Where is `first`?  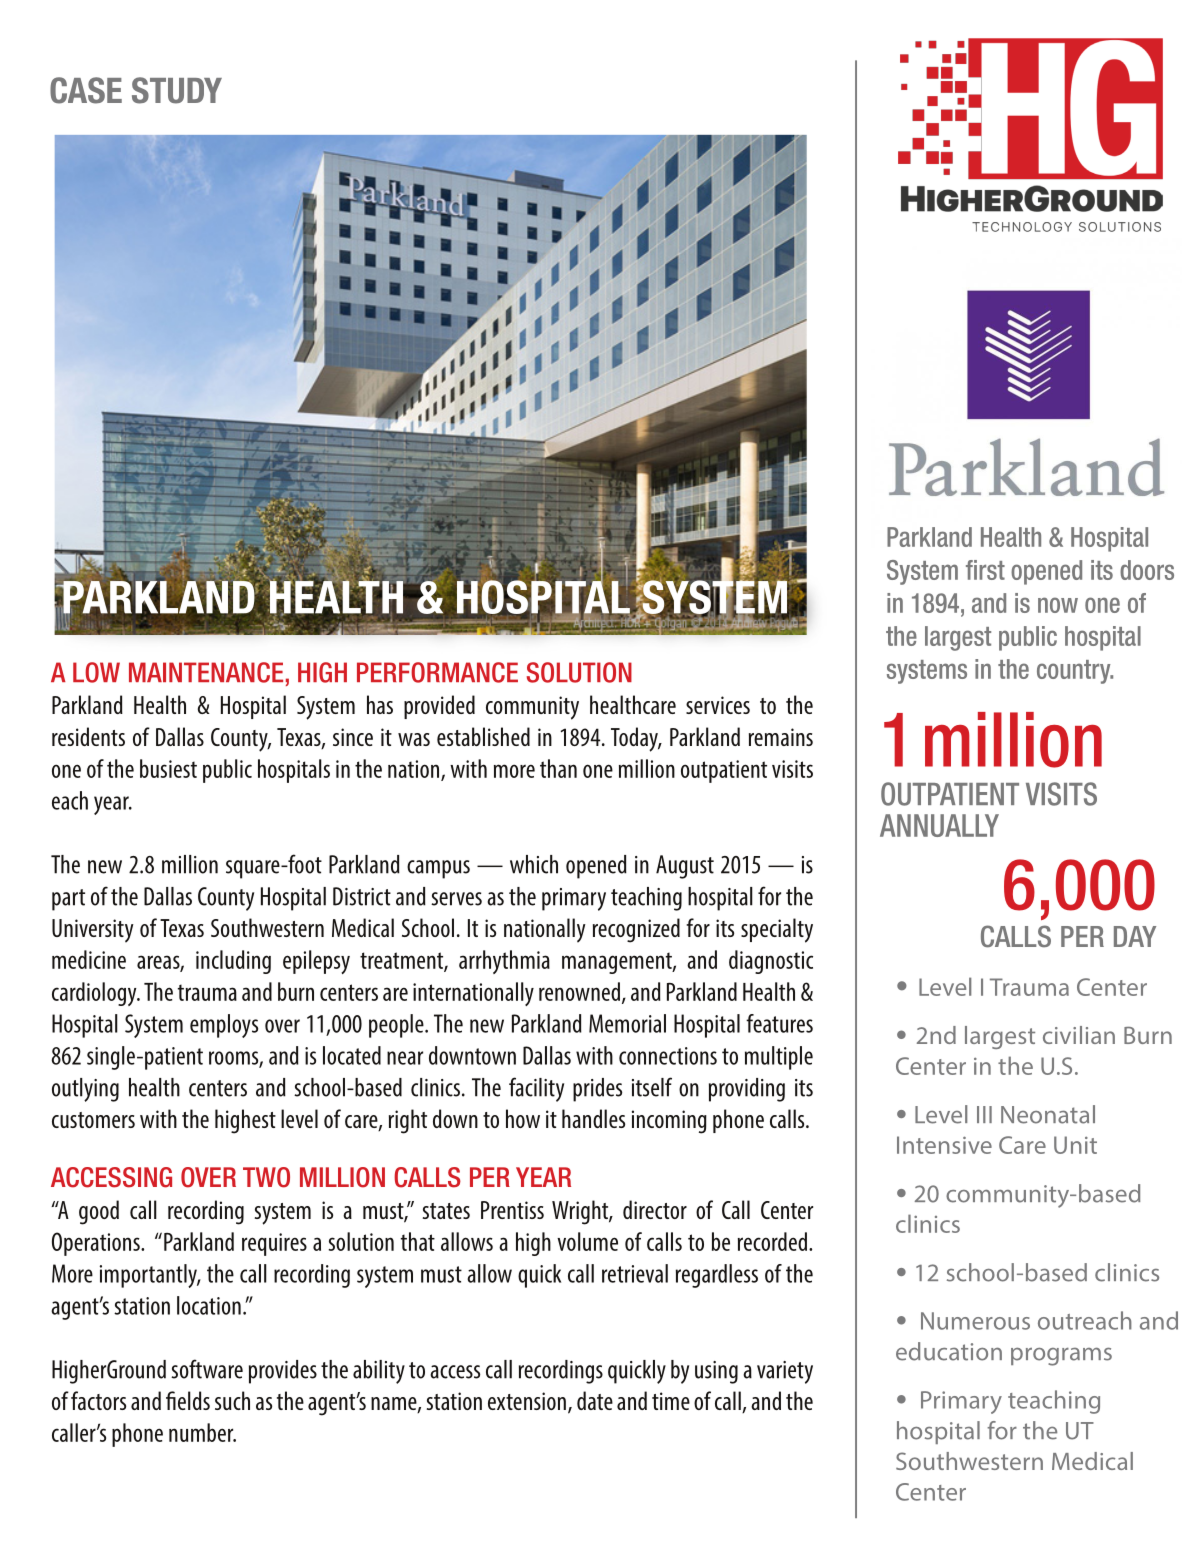 first is located at coordinates (985, 570).
